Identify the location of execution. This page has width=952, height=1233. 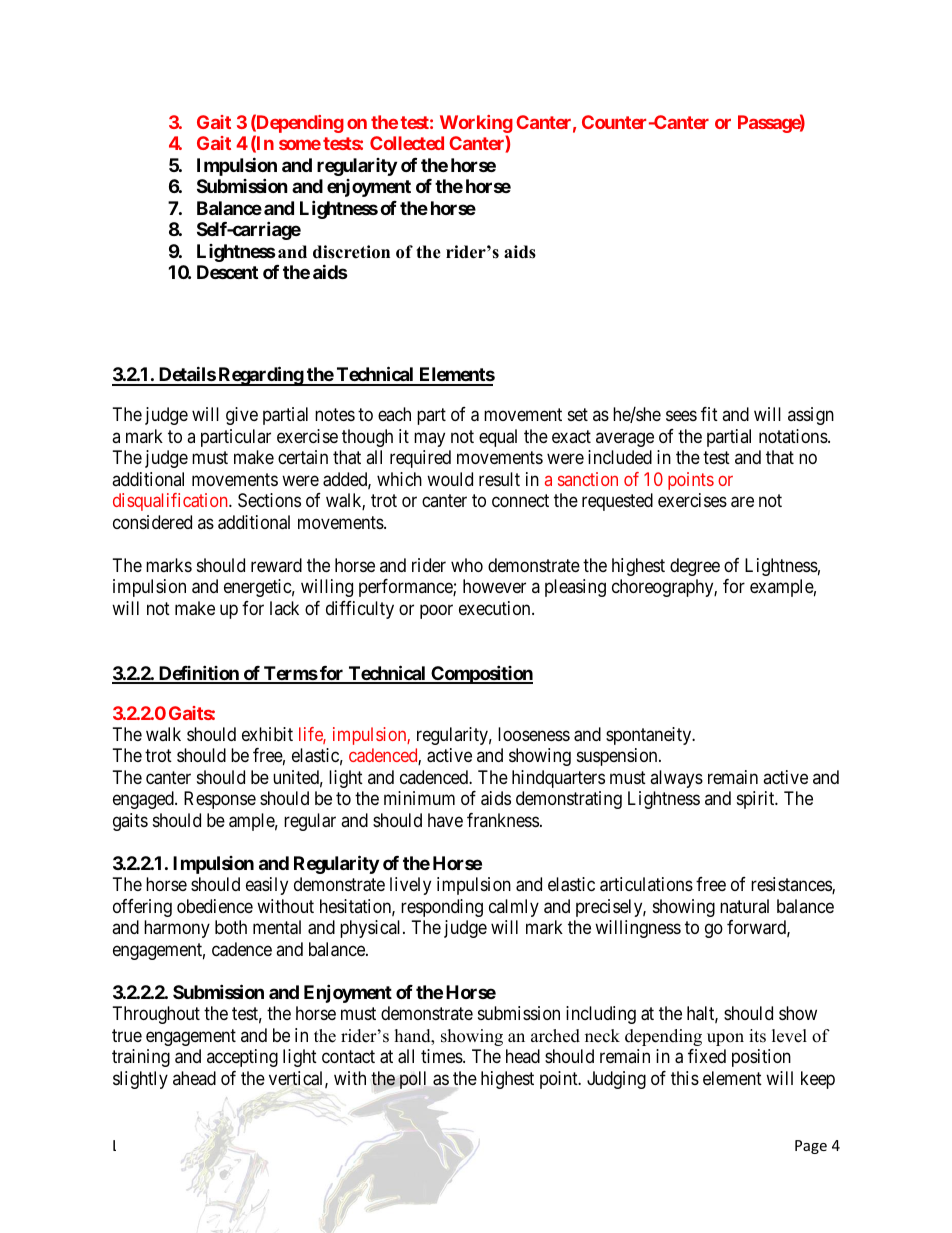
(496, 608).
